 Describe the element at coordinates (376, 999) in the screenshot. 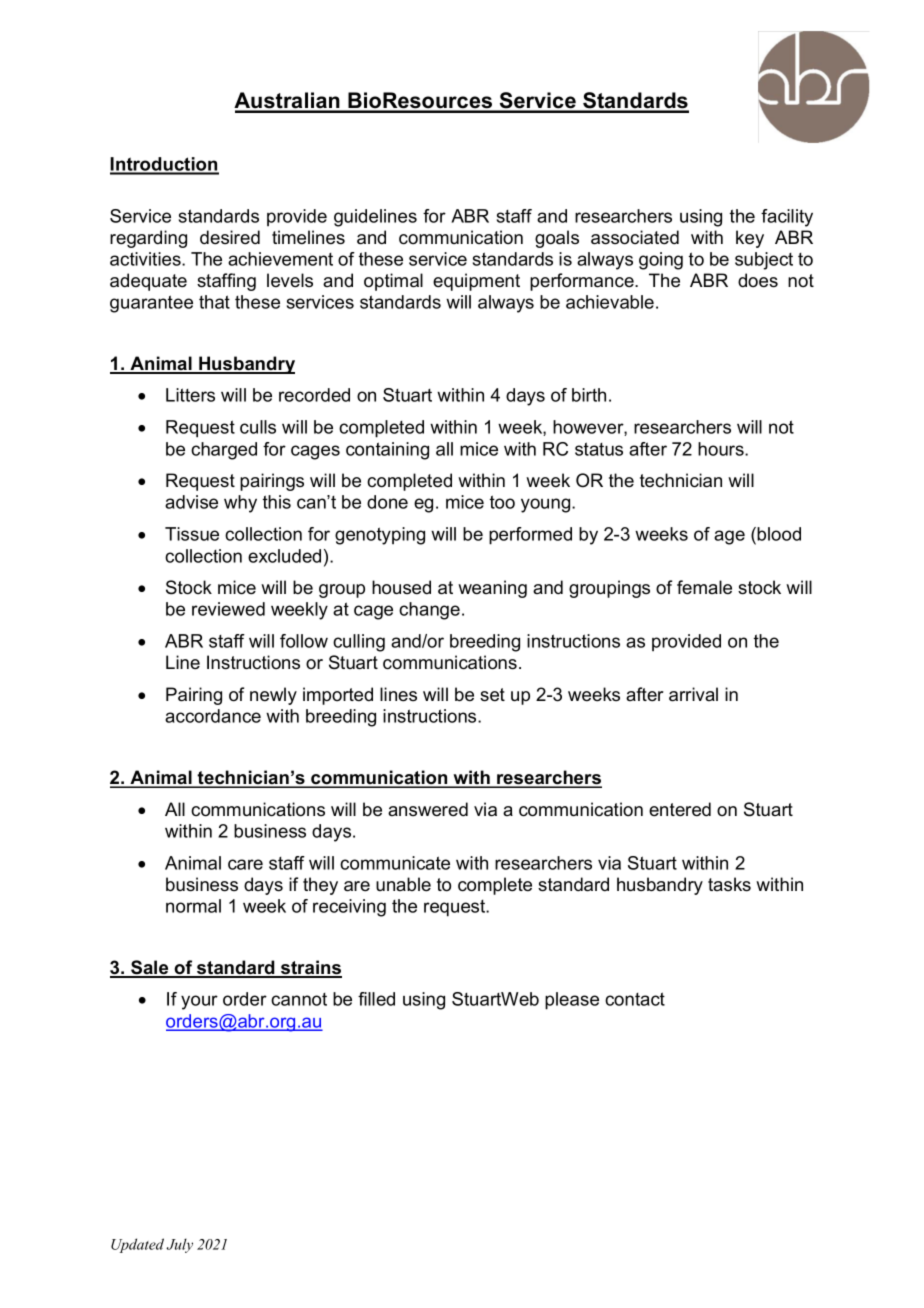

I see `filled` at that location.
